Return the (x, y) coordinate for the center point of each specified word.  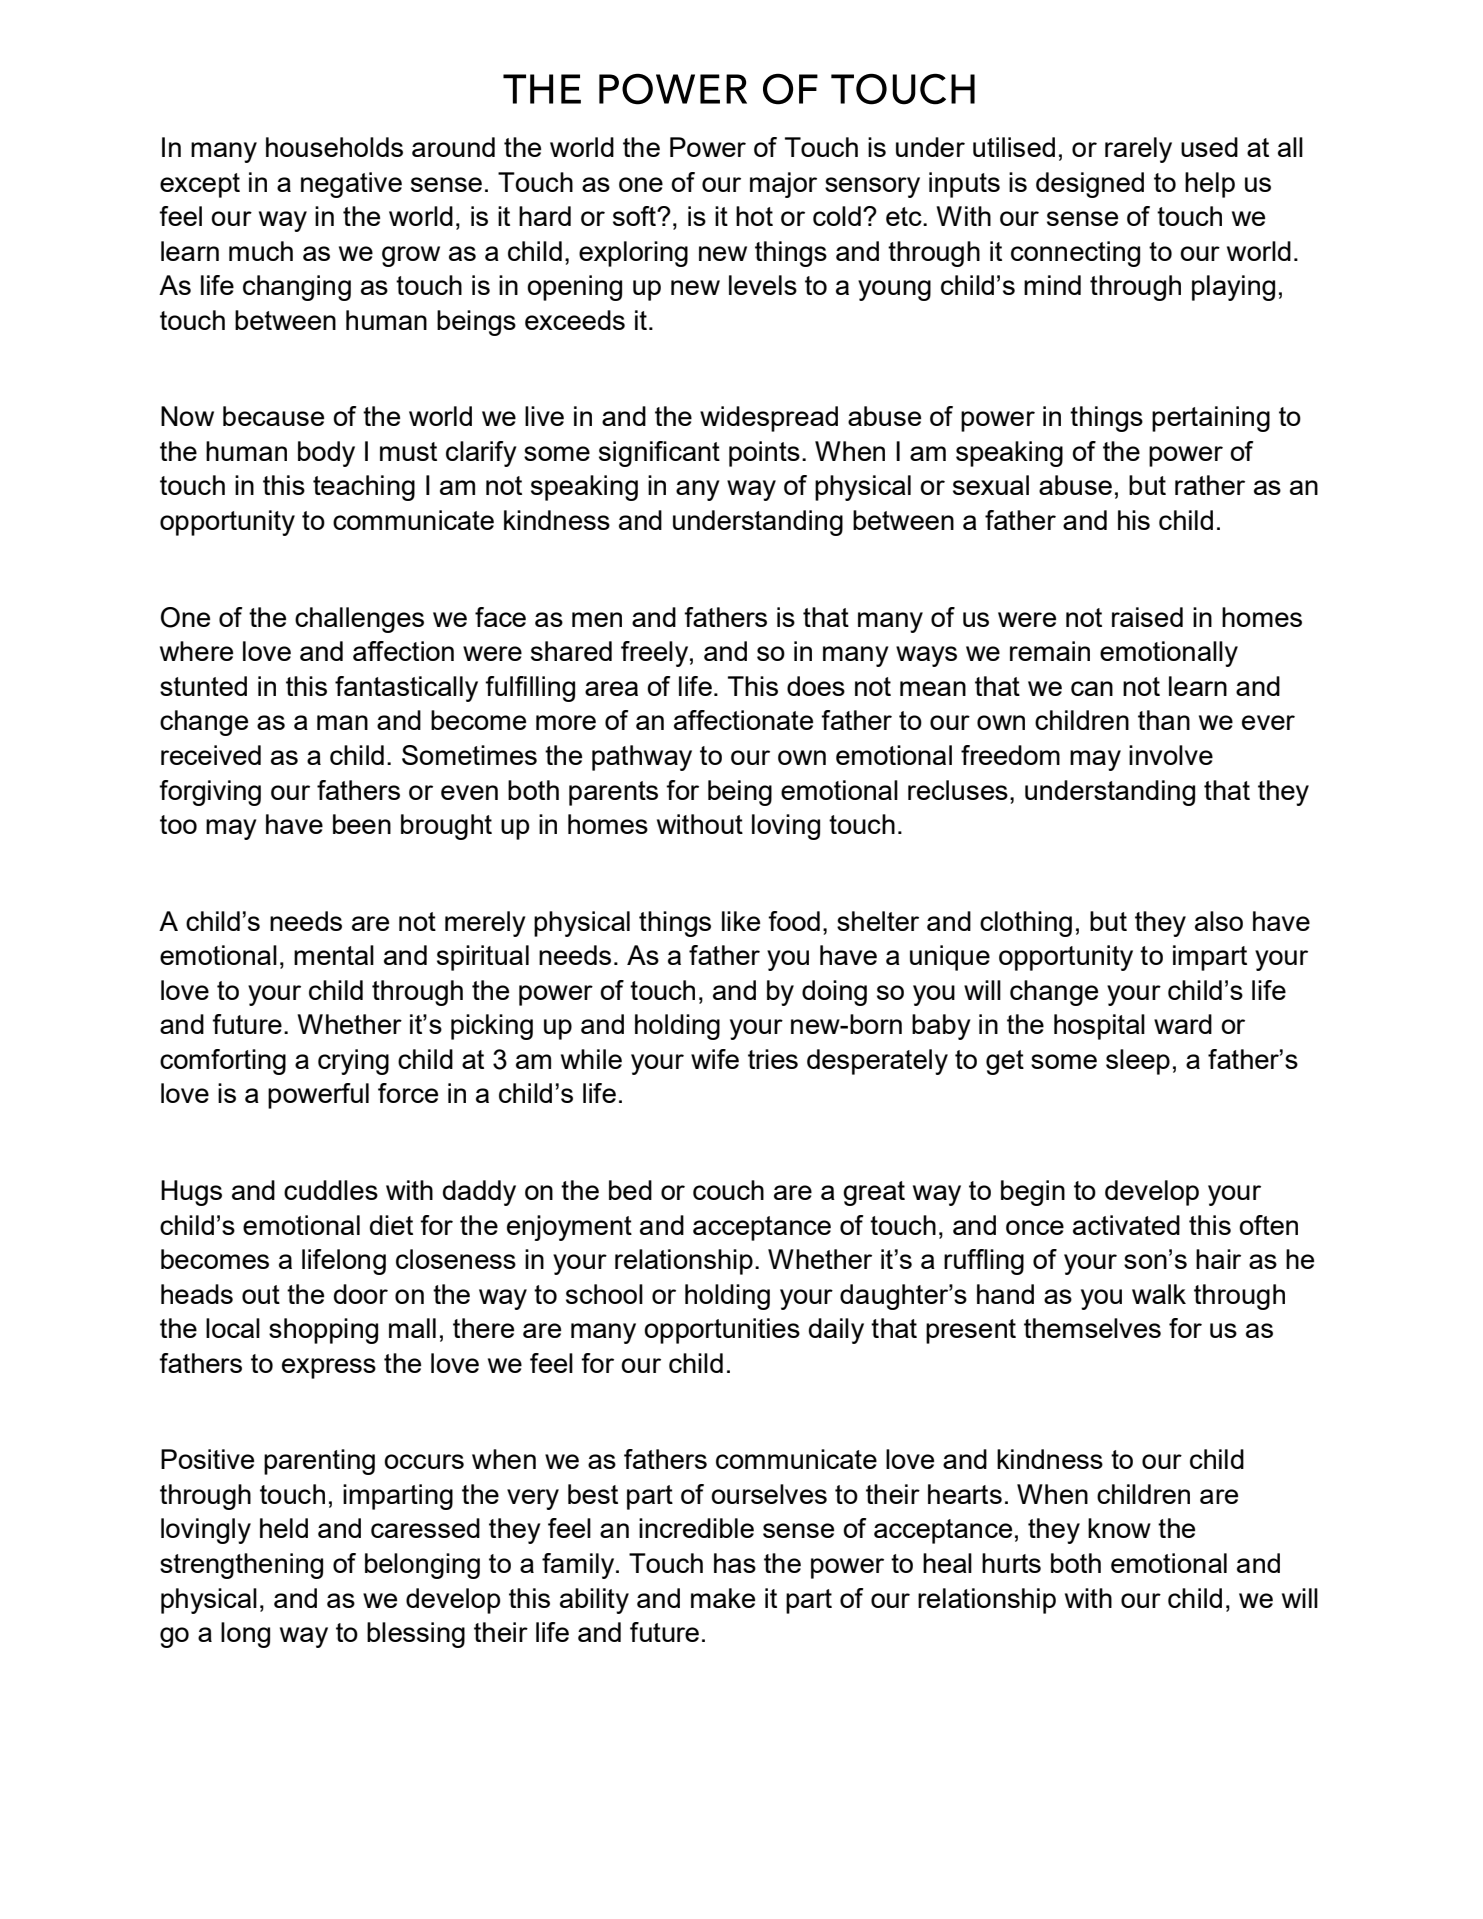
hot (754, 216)
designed (1090, 185)
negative (351, 185)
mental (334, 955)
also (1219, 921)
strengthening (241, 1566)
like (741, 921)
